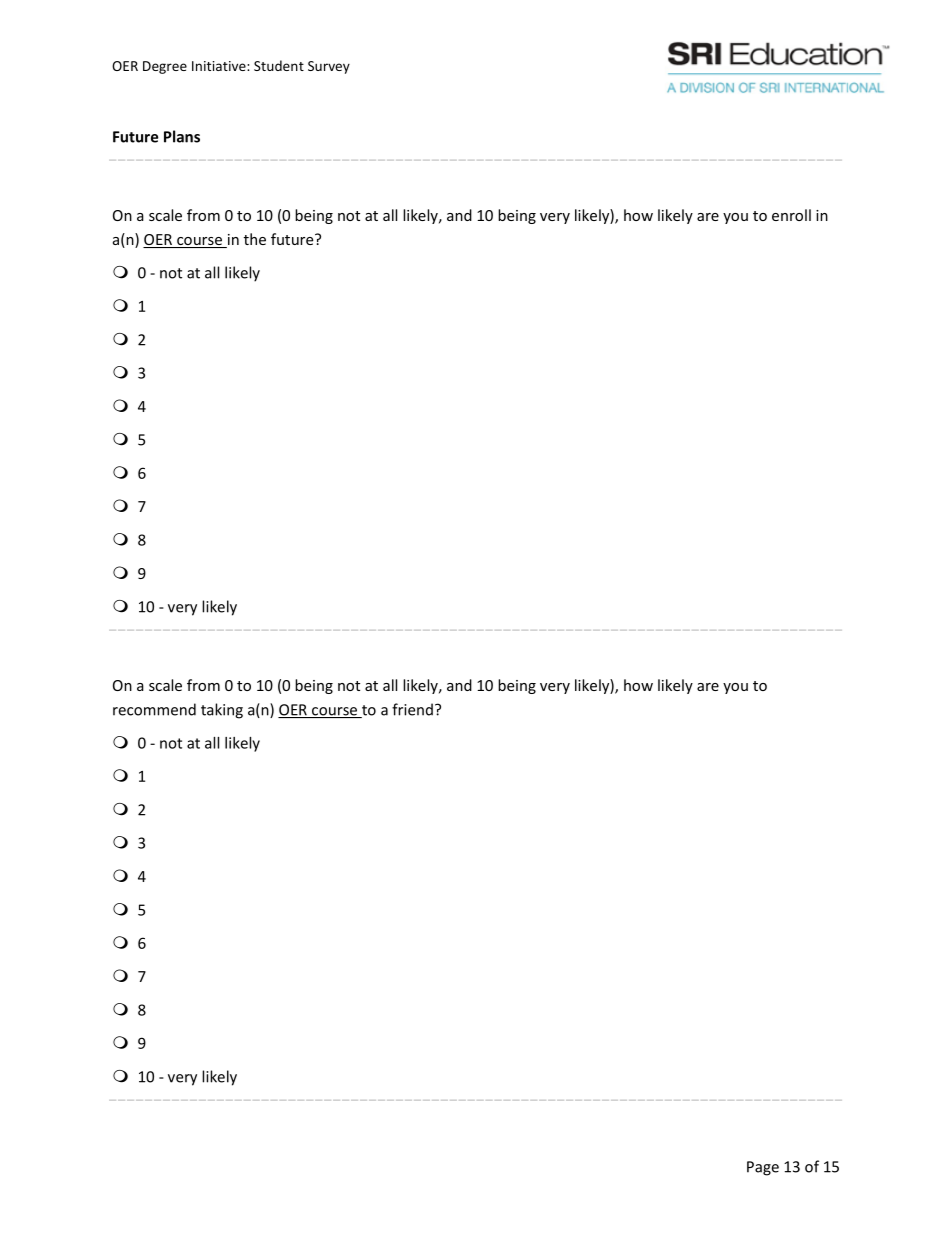 This screenshot has height=1233, width=952. I want to click on Survey, so click(329, 67).
